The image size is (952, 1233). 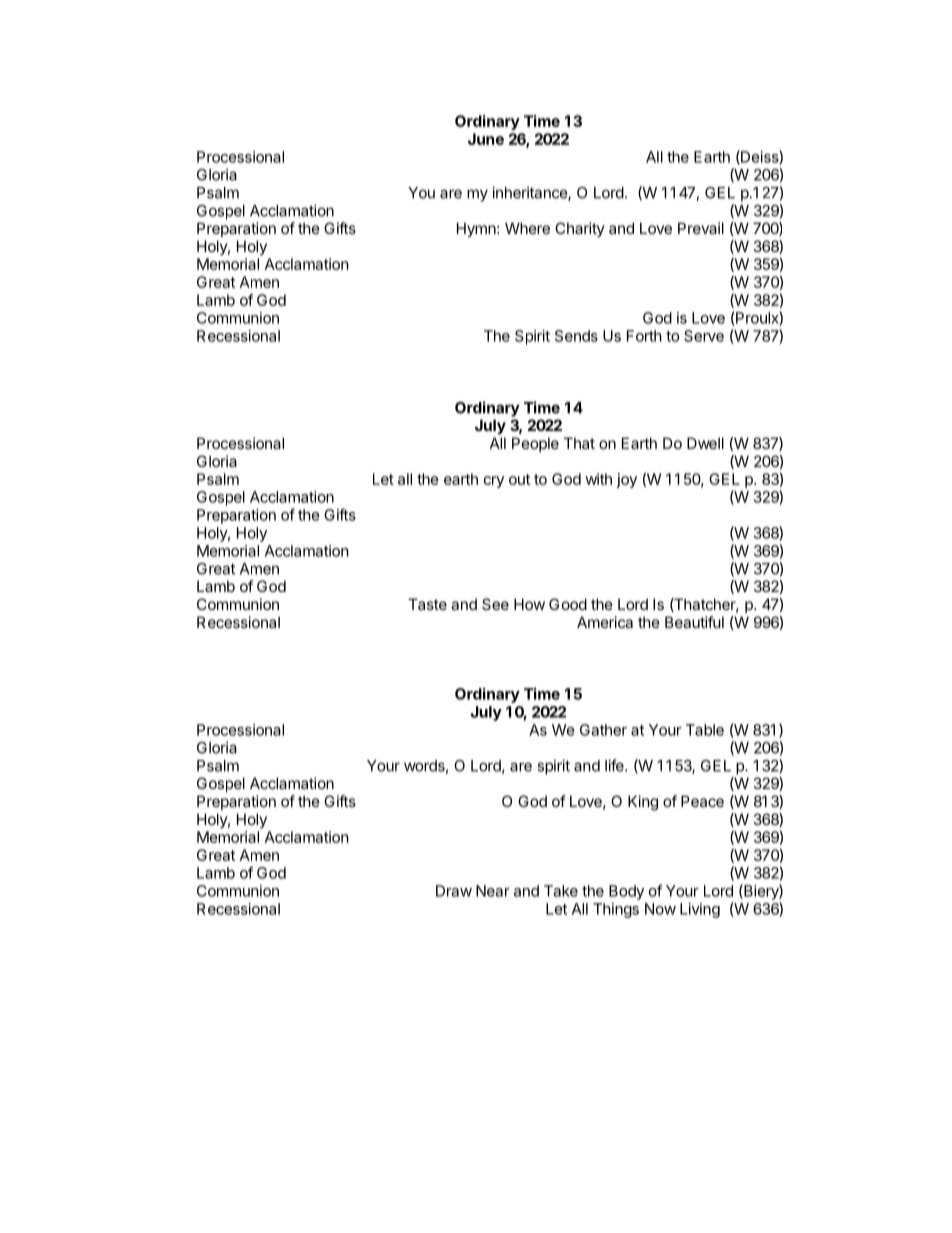 I want to click on Take, so click(x=561, y=891).
